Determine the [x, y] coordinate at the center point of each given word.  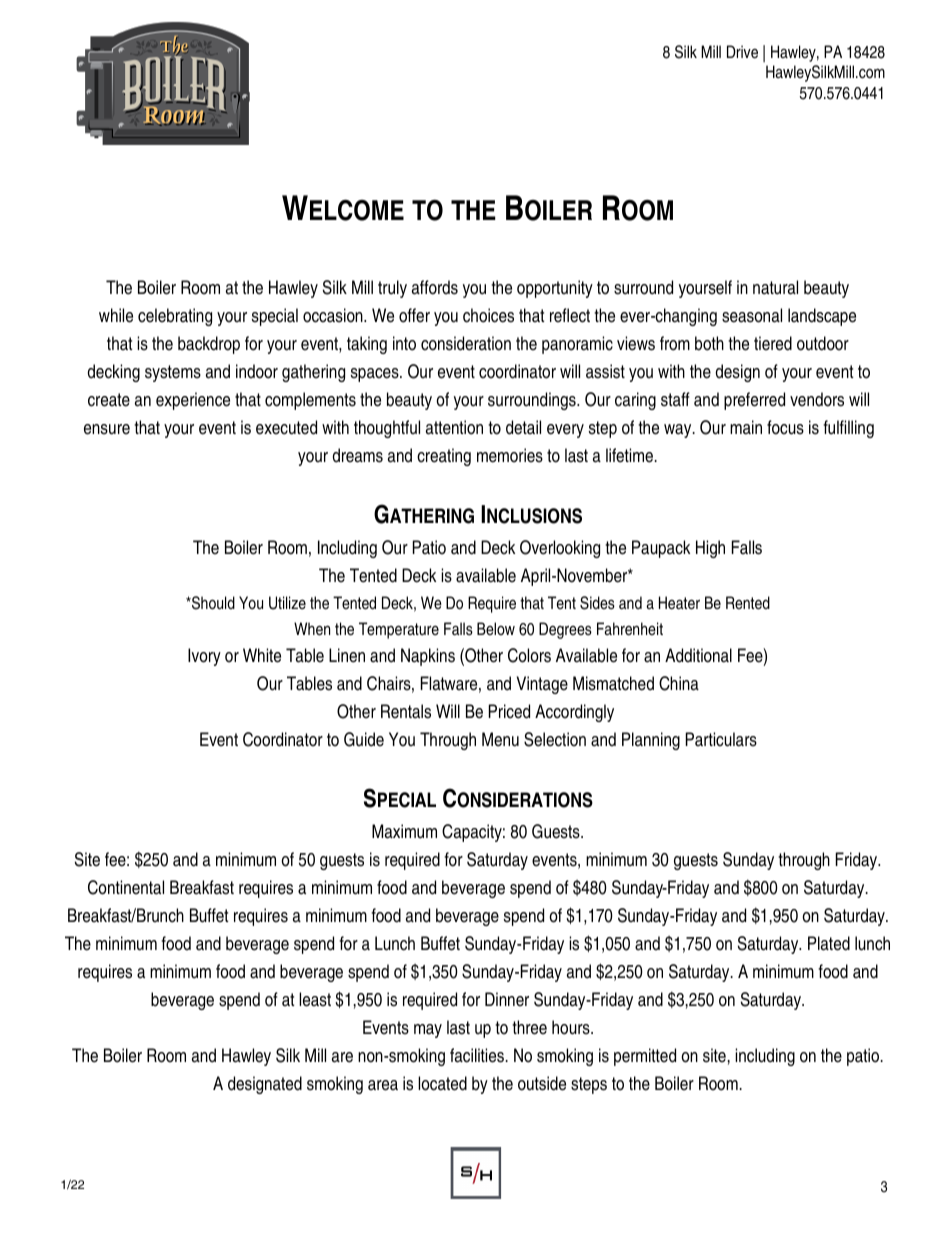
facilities [477, 1055]
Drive [742, 52]
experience [193, 401]
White [262, 655]
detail [523, 427]
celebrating [175, 317]
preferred [754, 401]
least [315, 999]
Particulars [721, 739]
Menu [500, 739]
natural [775, 287]
